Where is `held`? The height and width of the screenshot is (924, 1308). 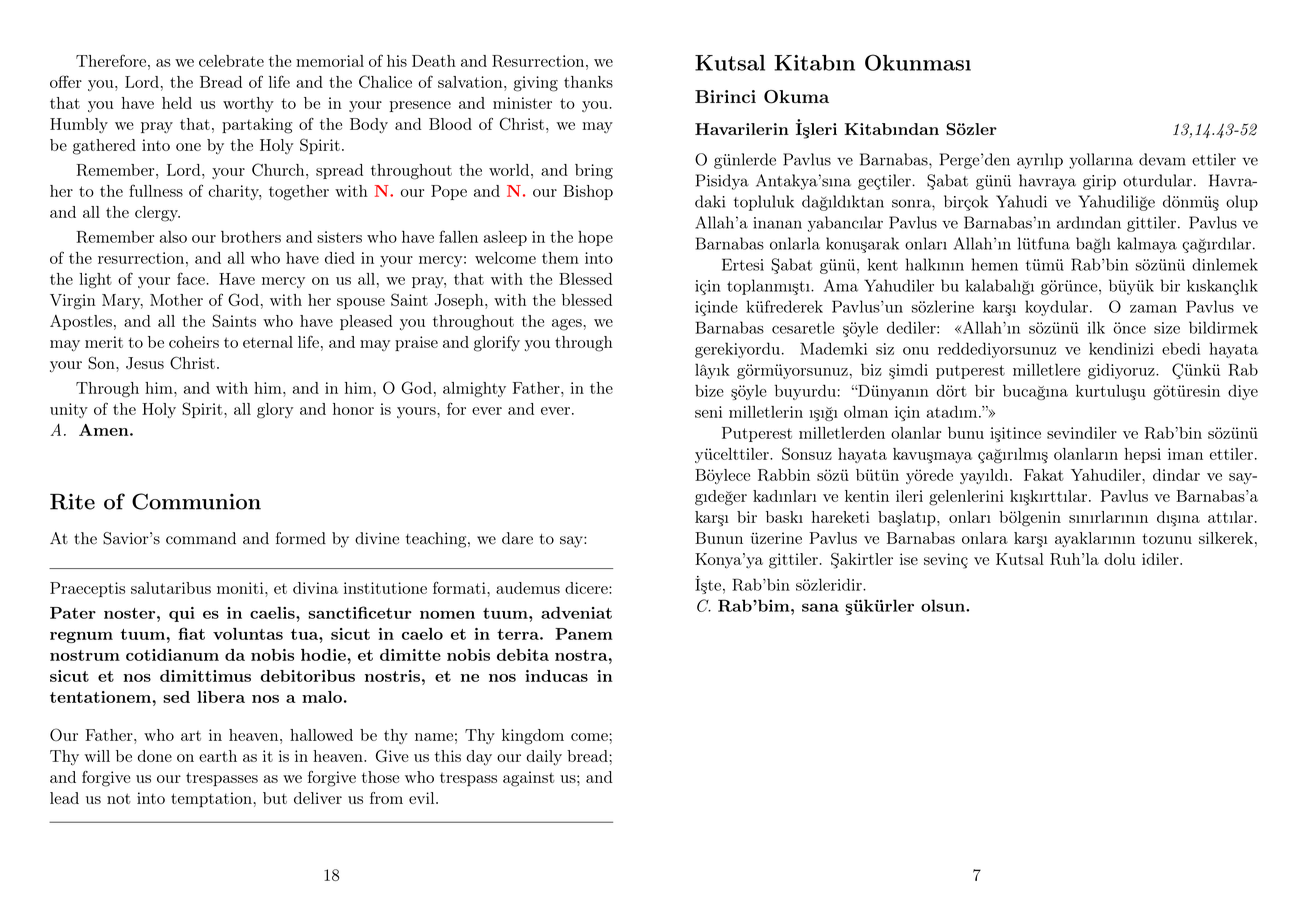
held is located at coordinates (177, 103).
